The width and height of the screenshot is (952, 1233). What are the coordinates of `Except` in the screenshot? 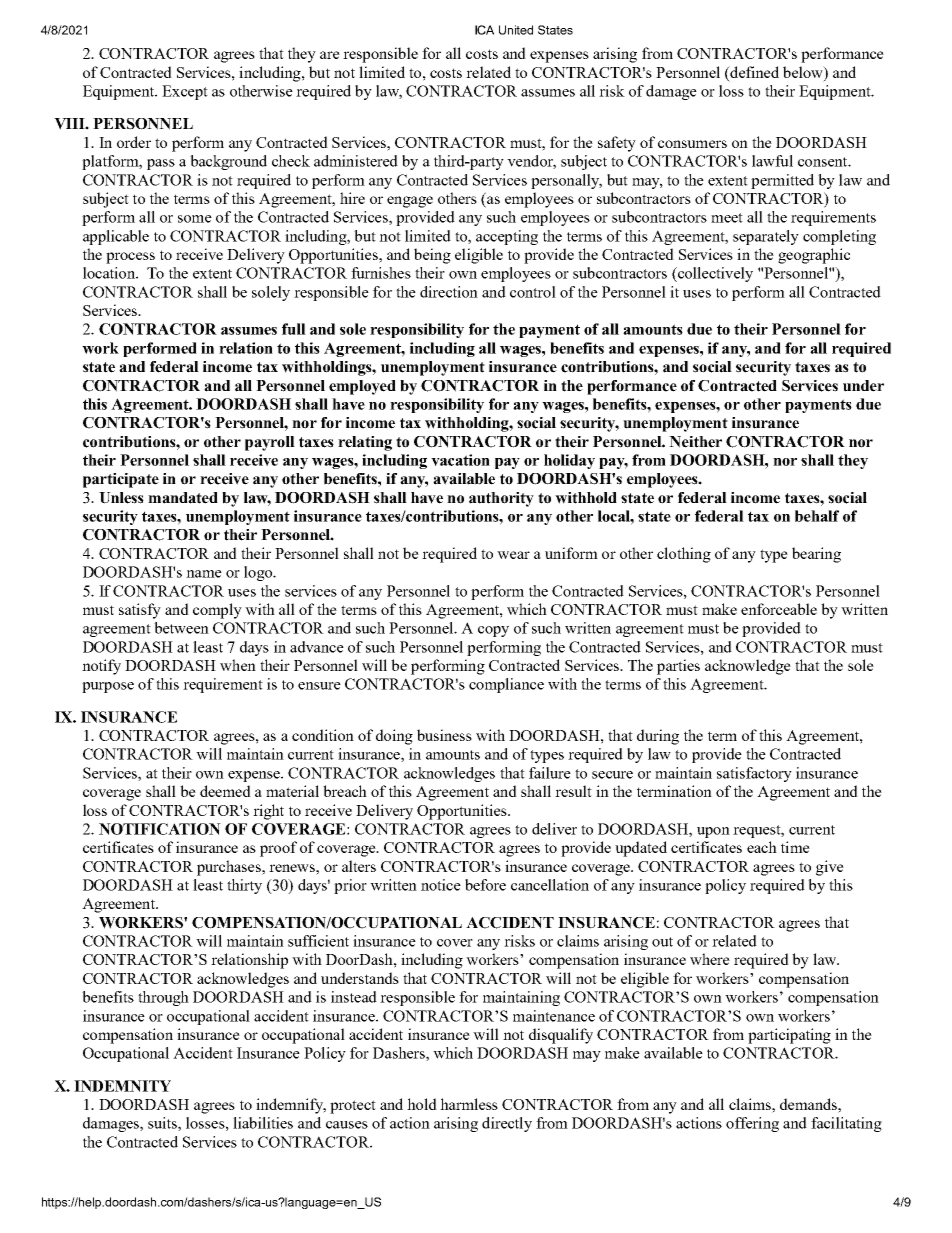 It's located at (185, 92).
